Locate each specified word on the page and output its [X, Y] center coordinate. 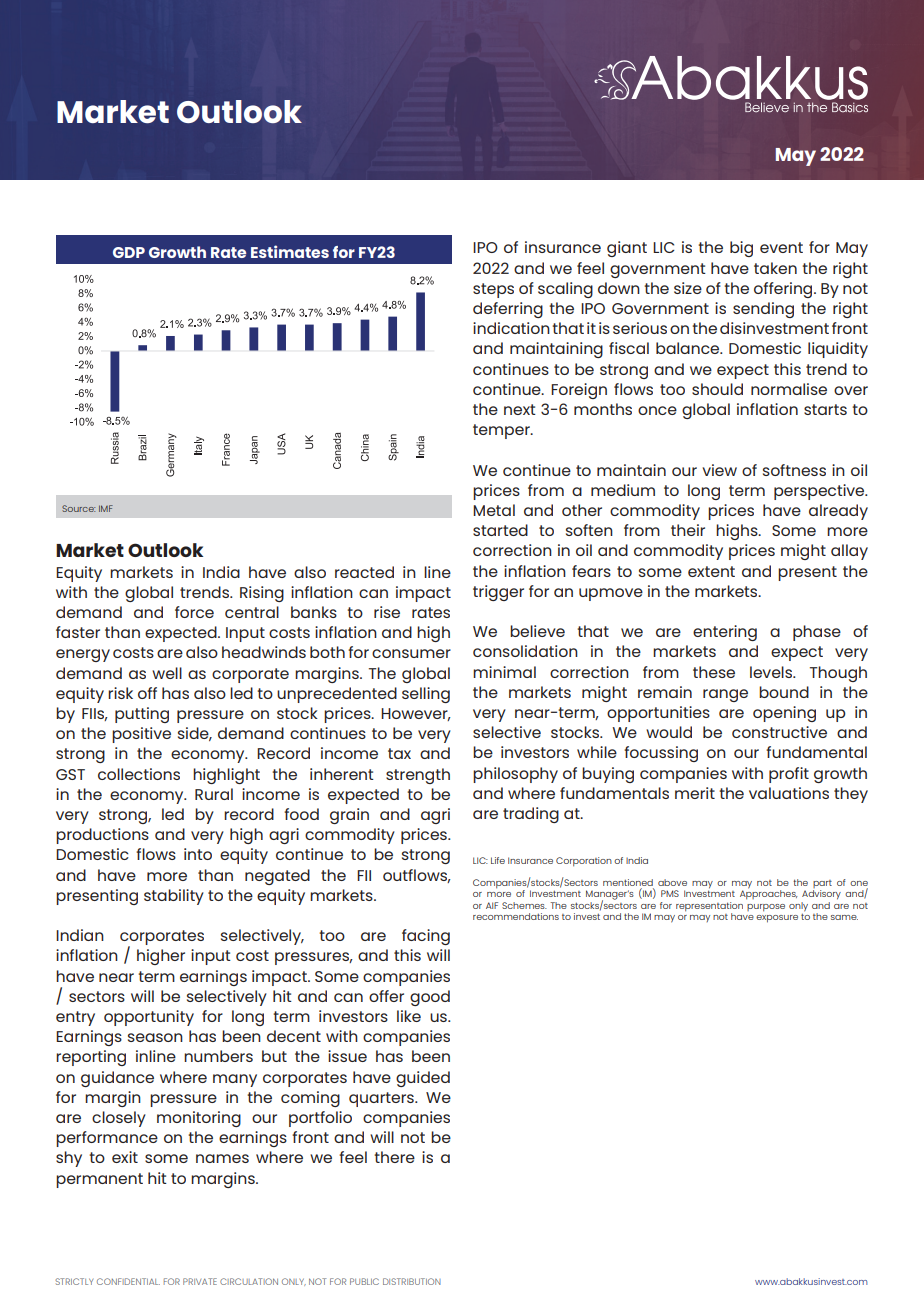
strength [418, 776]
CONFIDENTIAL [128, 1281]
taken [775, 268]
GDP [129, 252]
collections [139, 774]
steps [493, 290]
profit [789, 775]
